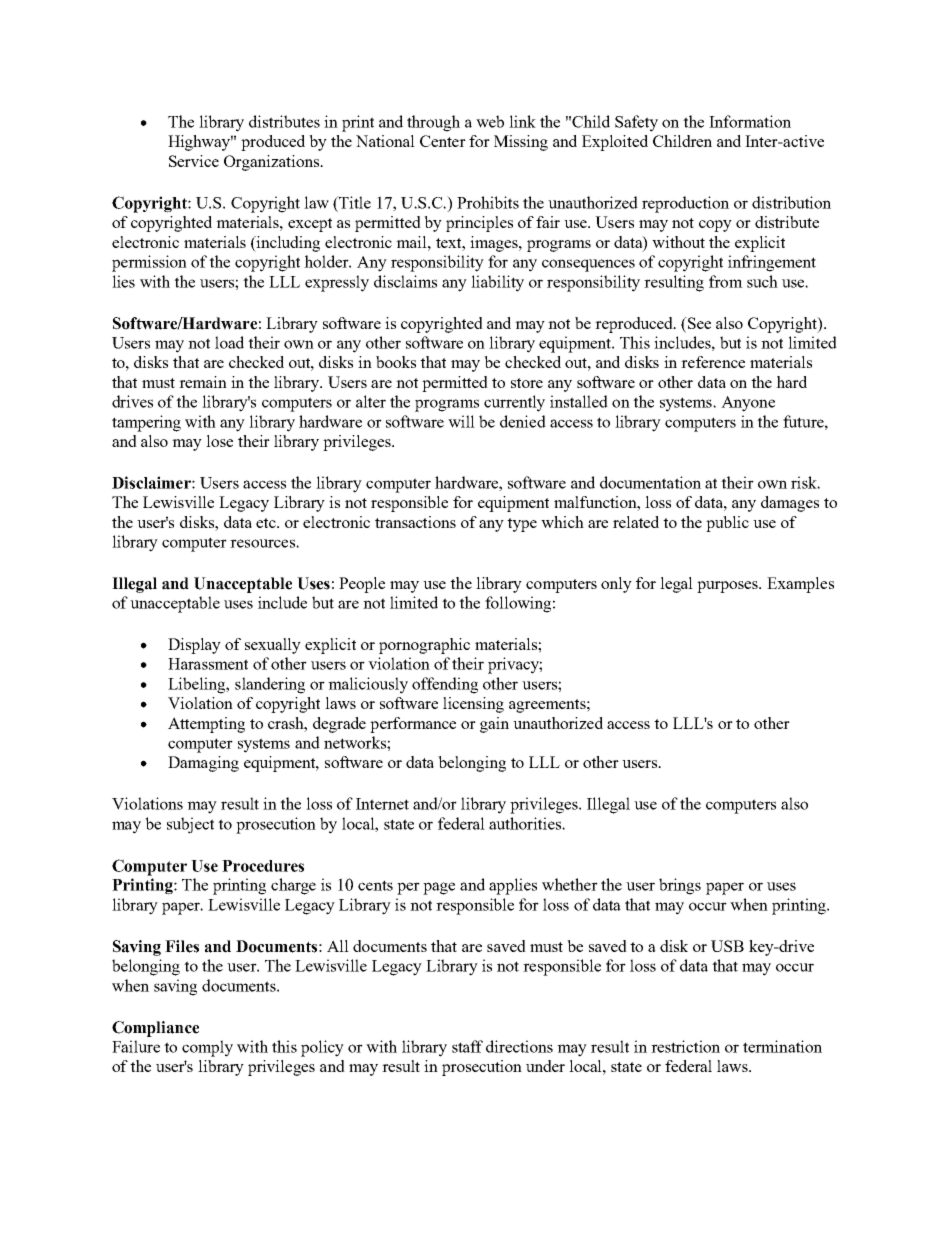  What do you see at coordinates (443, 141) in the image?
I see `Center` at bounding box center [443, 141].
